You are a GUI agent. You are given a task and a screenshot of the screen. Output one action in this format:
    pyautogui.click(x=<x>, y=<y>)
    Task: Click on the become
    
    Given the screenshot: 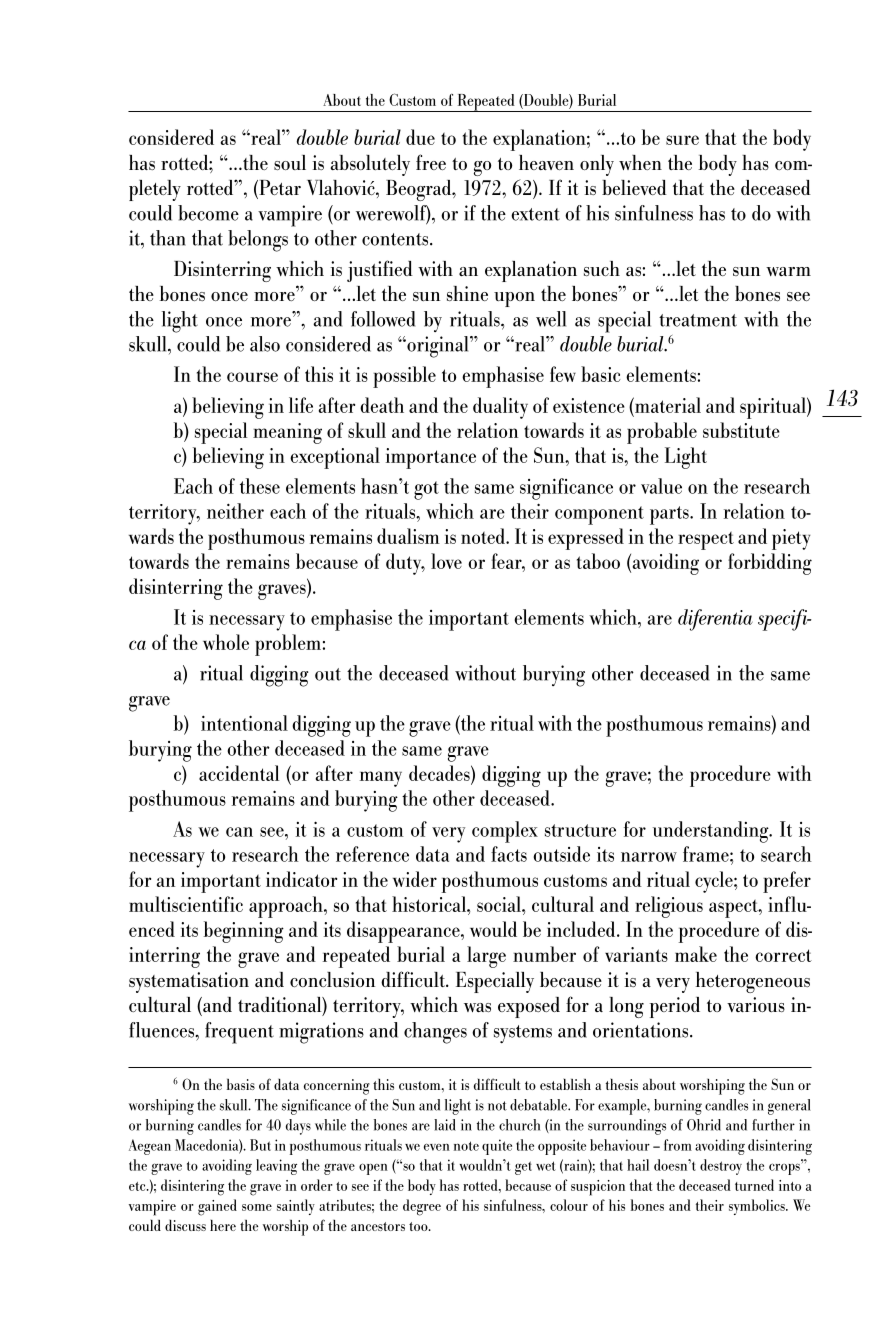 What is the action you would take?
    pyautogui.click(x=208, y=213)
